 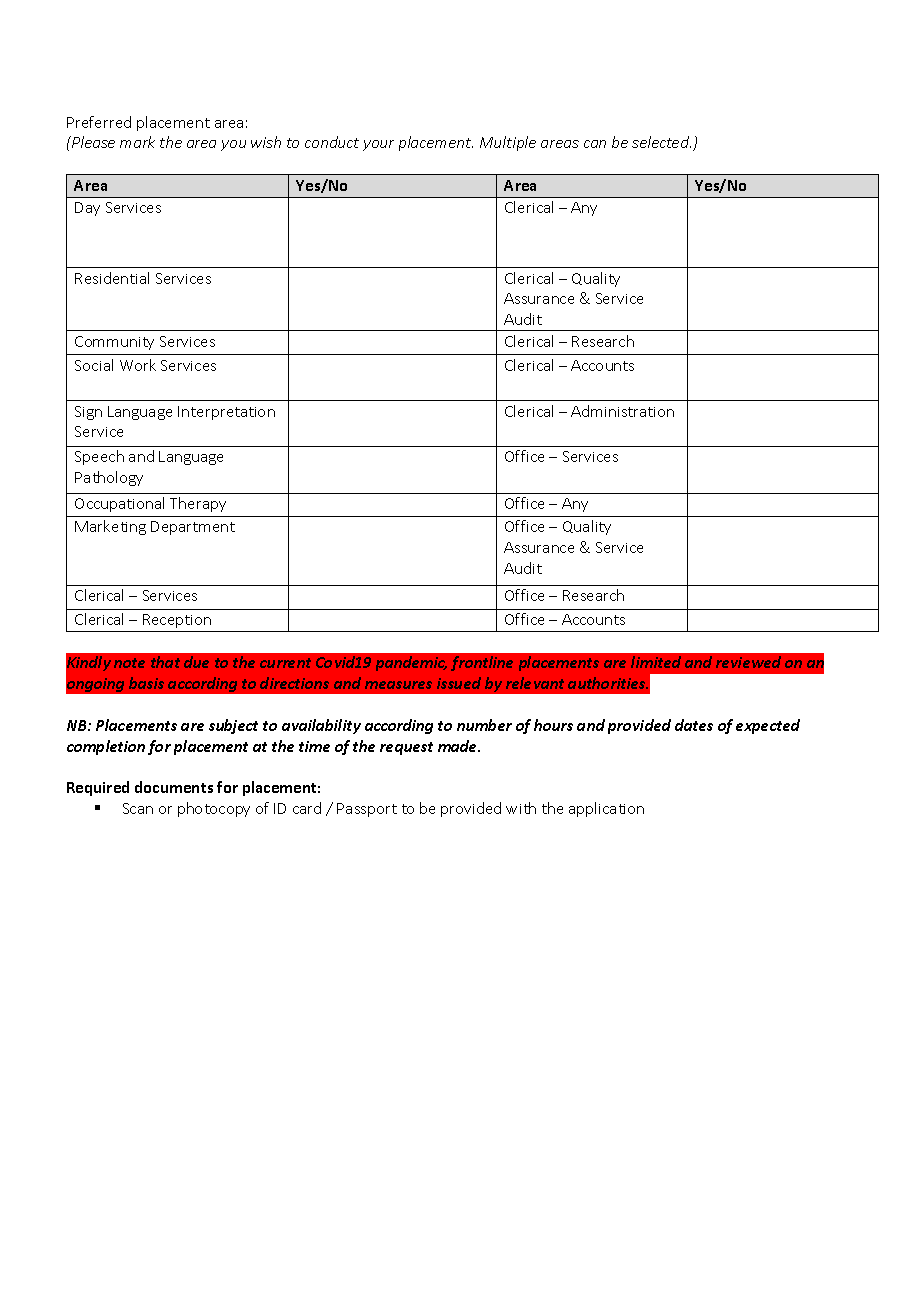 I want to click on documents, so click(x=174, y=787).
